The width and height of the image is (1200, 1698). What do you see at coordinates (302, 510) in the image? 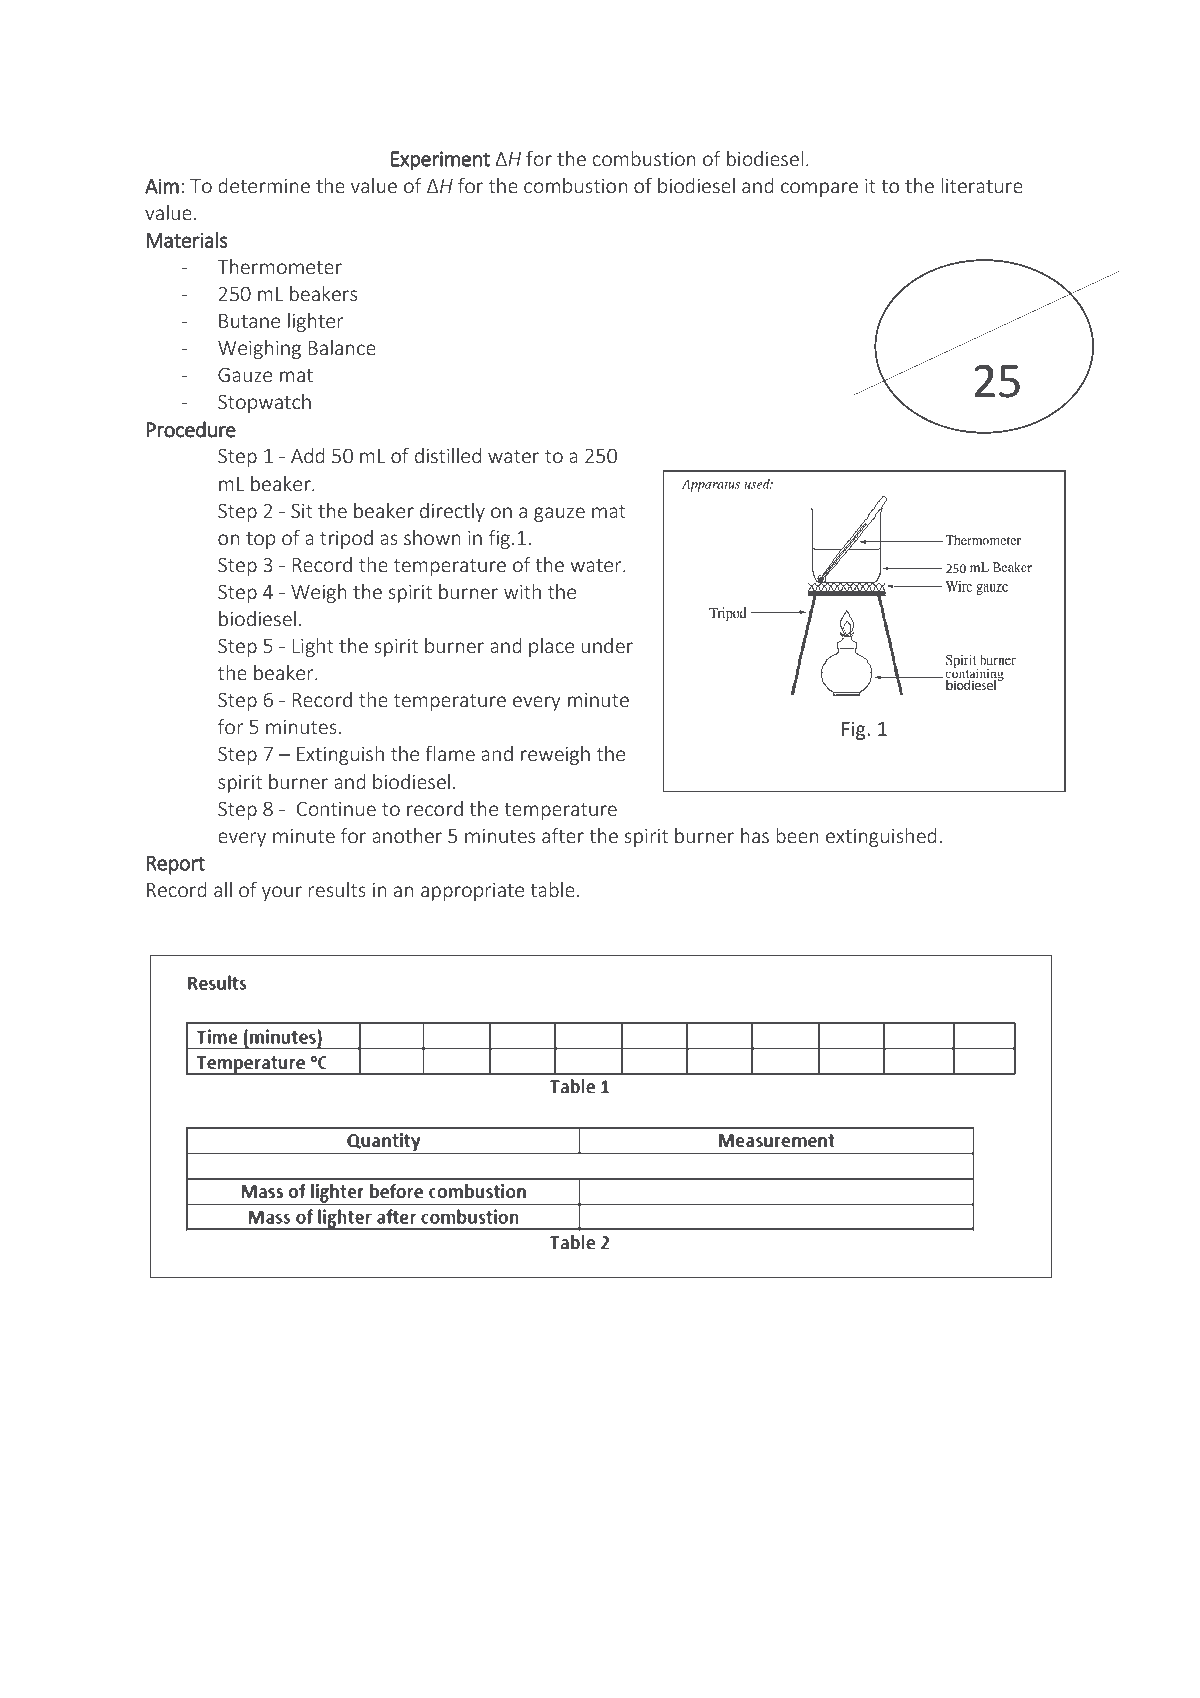
I see `Sit` at bounding box center [302, 510].
